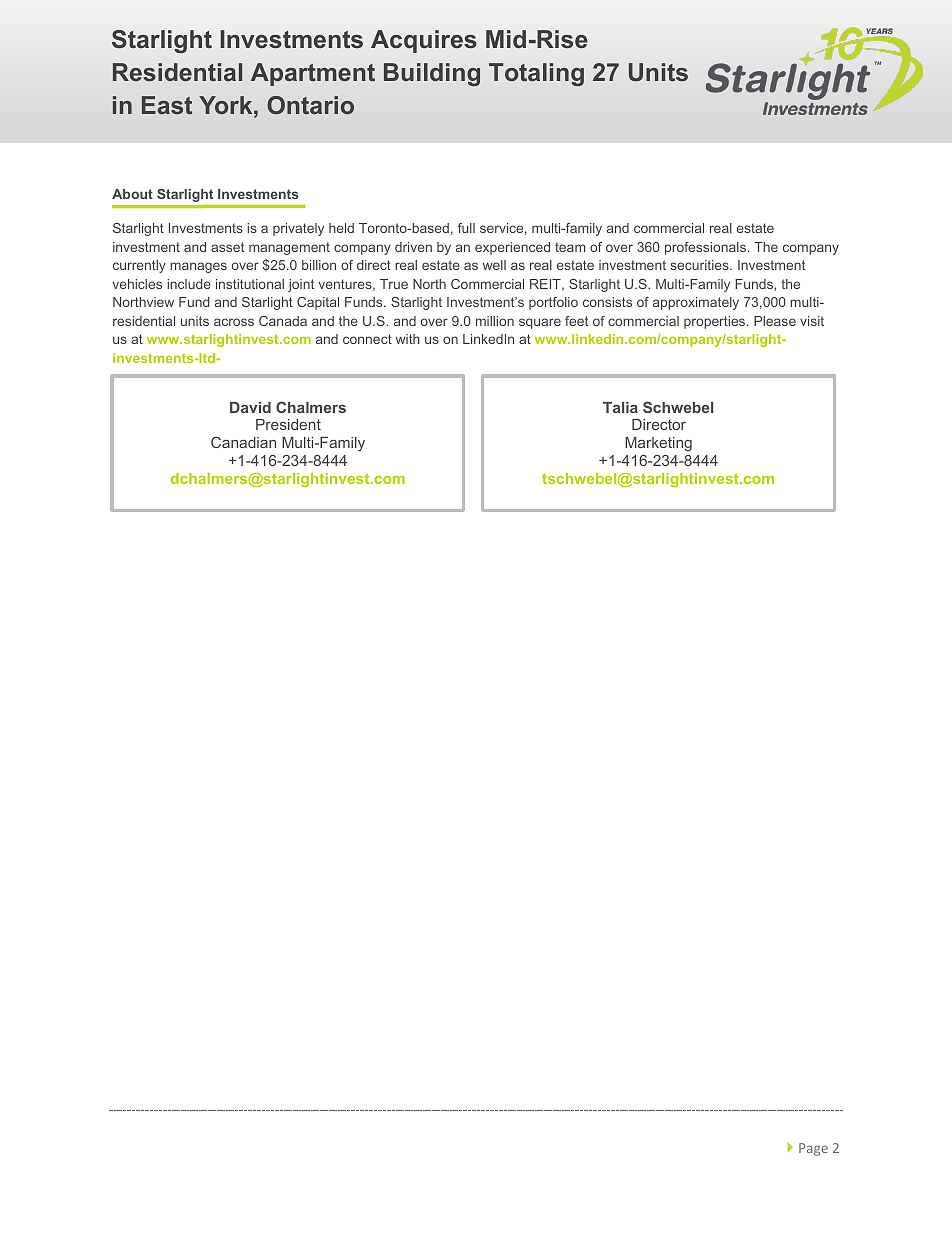 The image size is (952, 1233). I want to click on connect, so click(367, 339).
